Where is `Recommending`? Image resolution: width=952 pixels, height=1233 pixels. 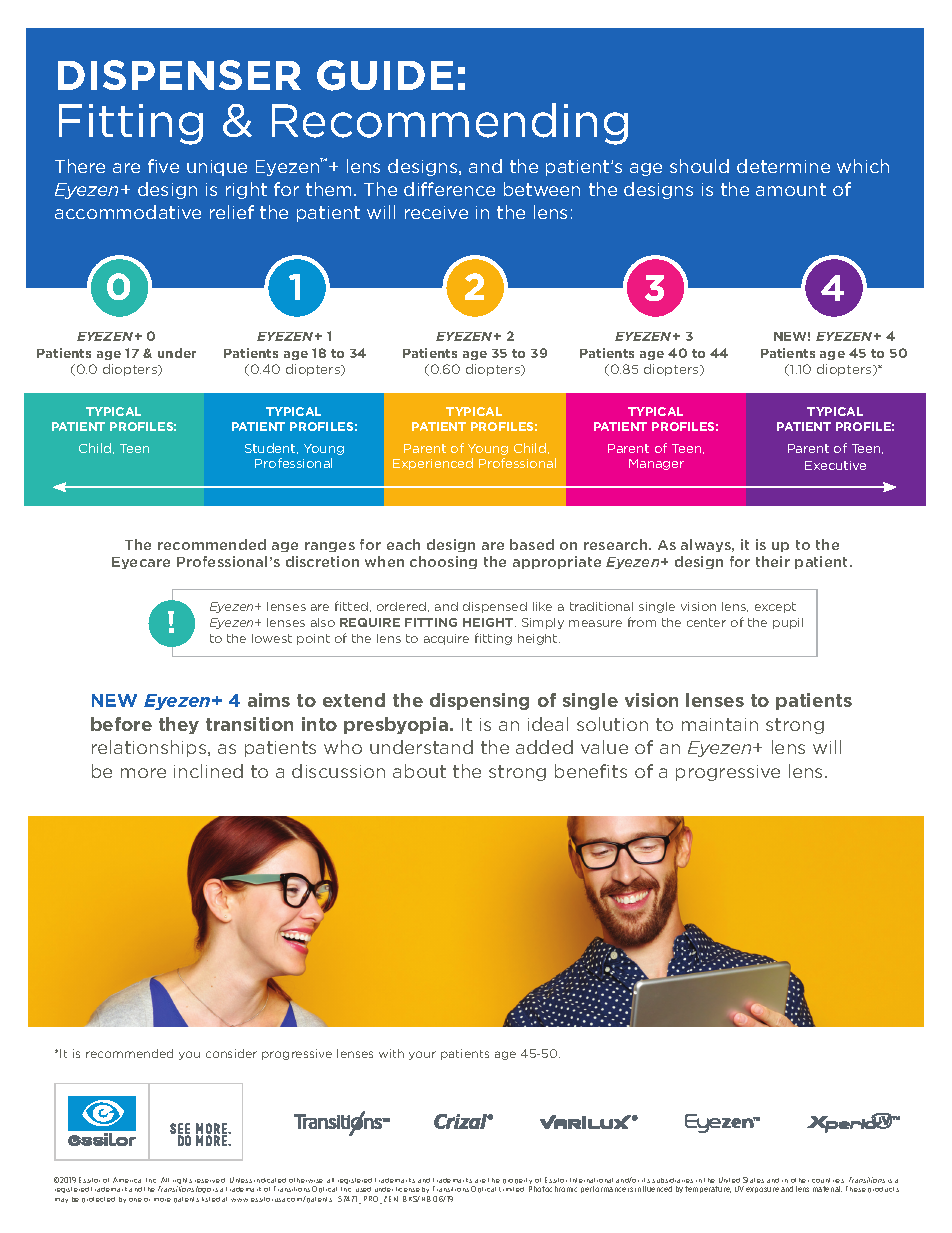 Recommending is located at coordinates (450, 124).
